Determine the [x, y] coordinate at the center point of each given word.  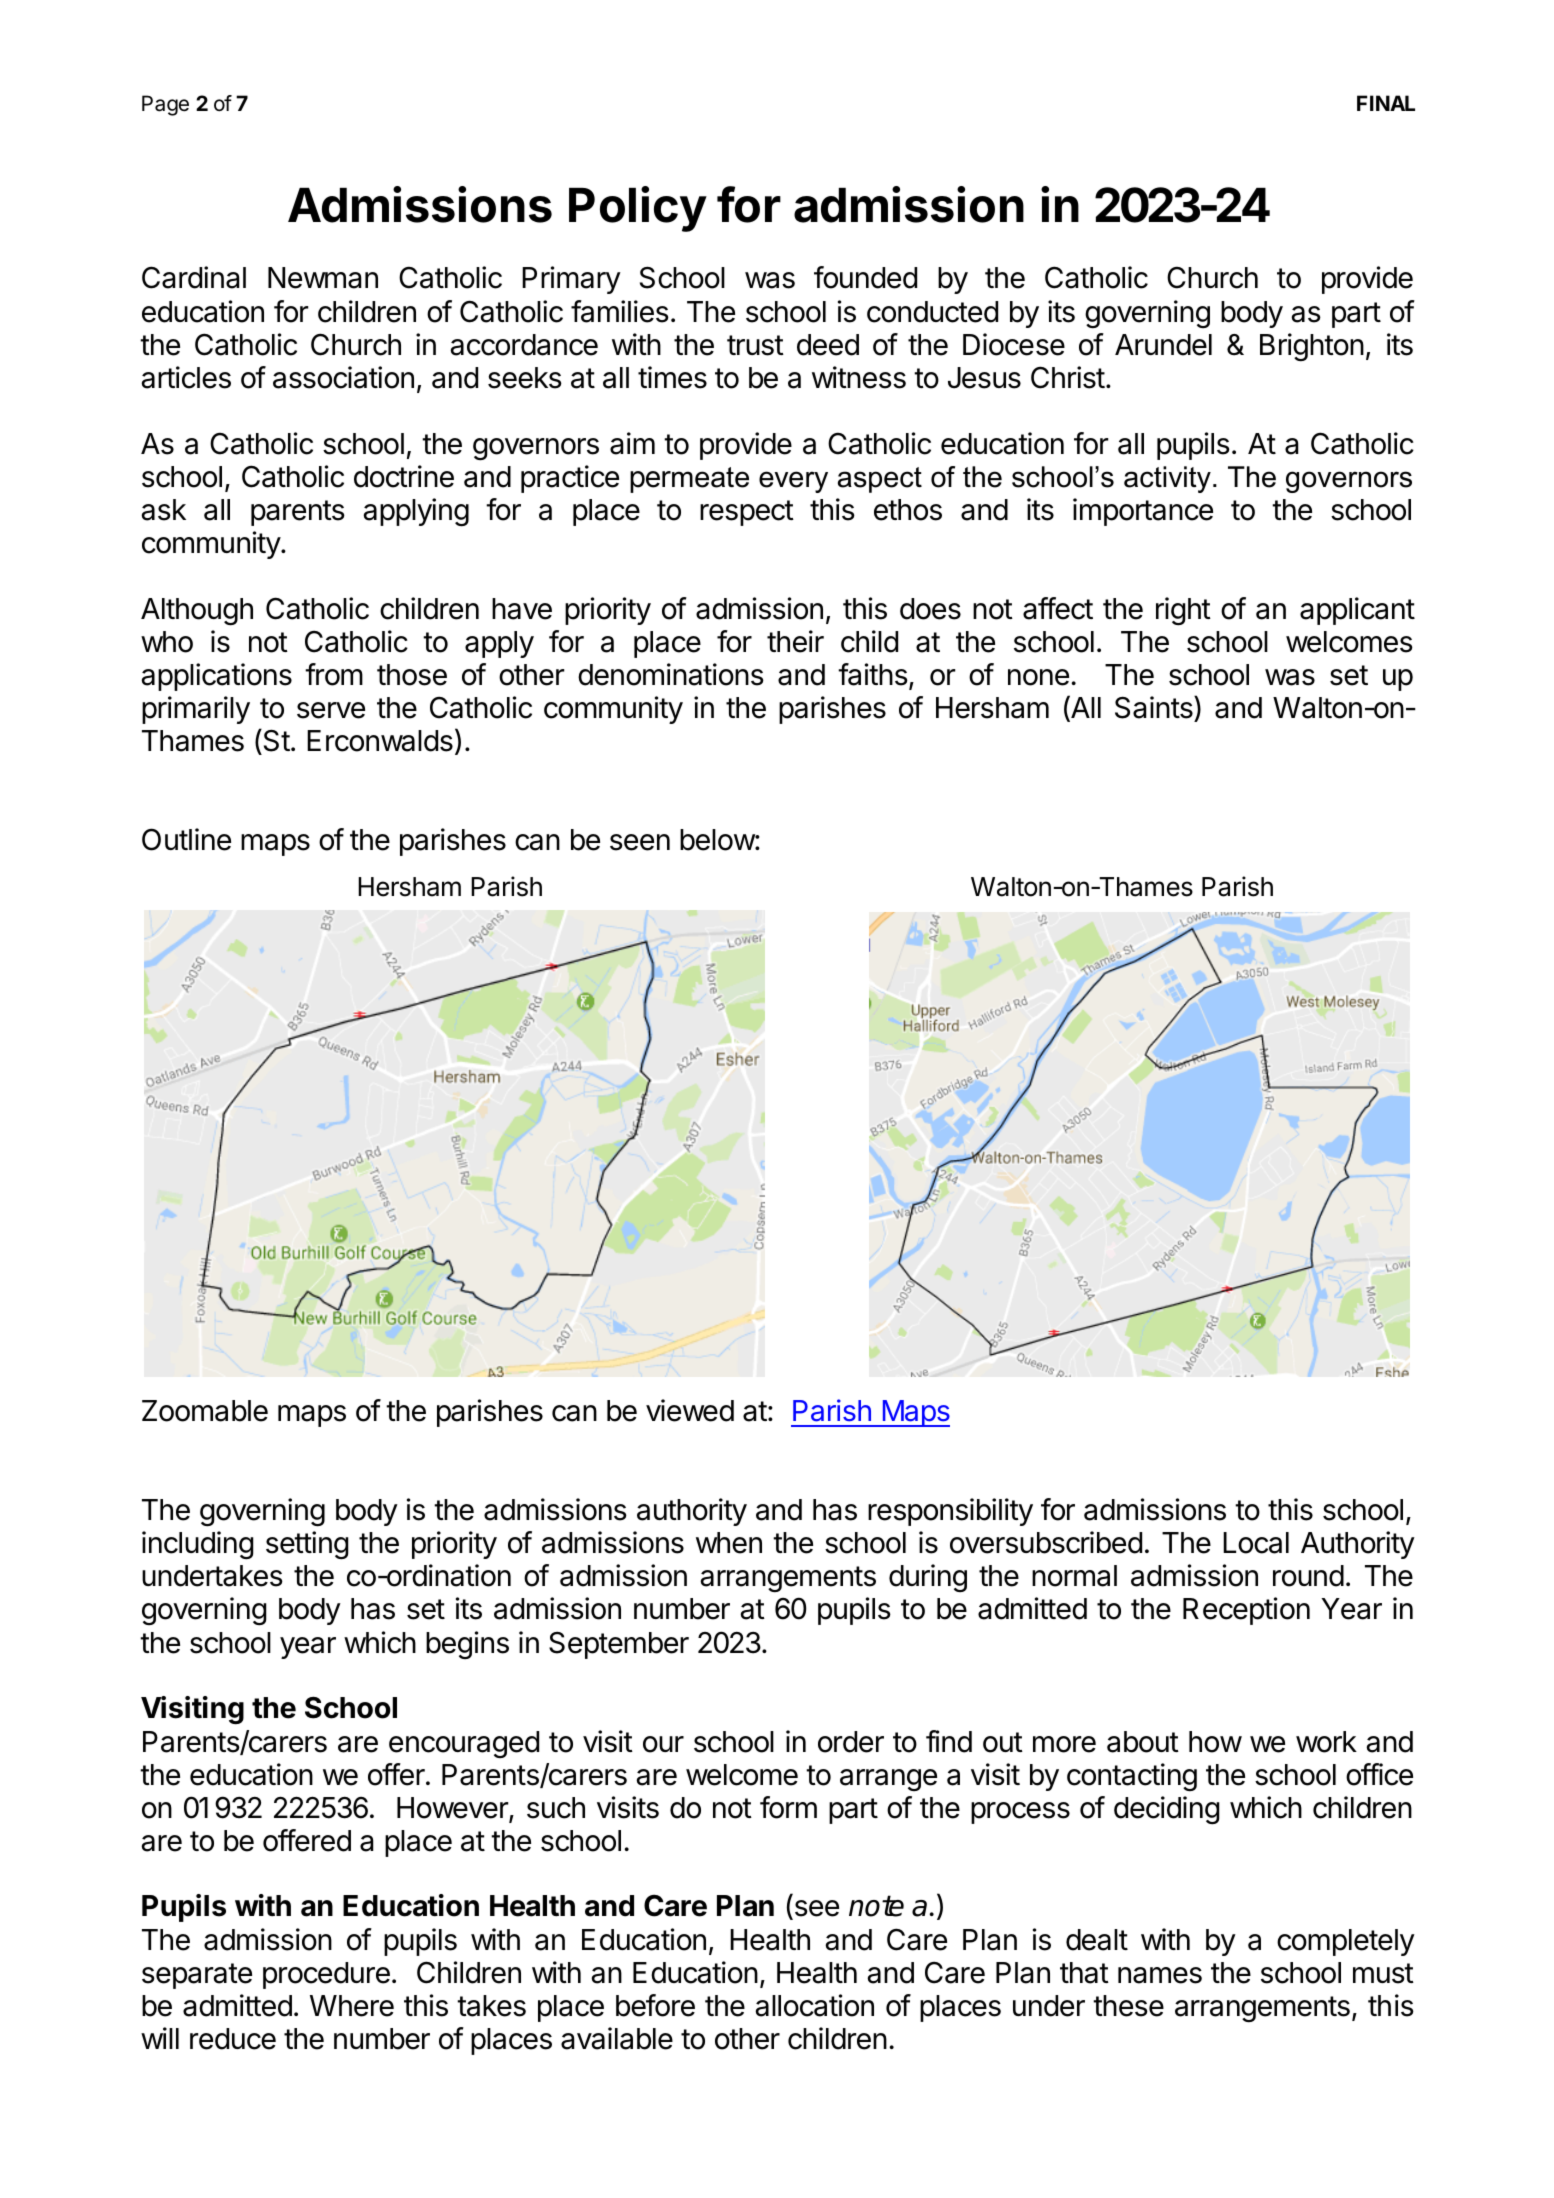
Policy [638, 209]
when [729, 1543]
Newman [323, 278]
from [334, 674]
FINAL [1386, 103]
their [795, 641]
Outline [186, 839]
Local [1256, 1543]
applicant [1357, 611]
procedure [326, 1975]
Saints [1155, 707]
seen [640, 842]
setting [307, 1545]
